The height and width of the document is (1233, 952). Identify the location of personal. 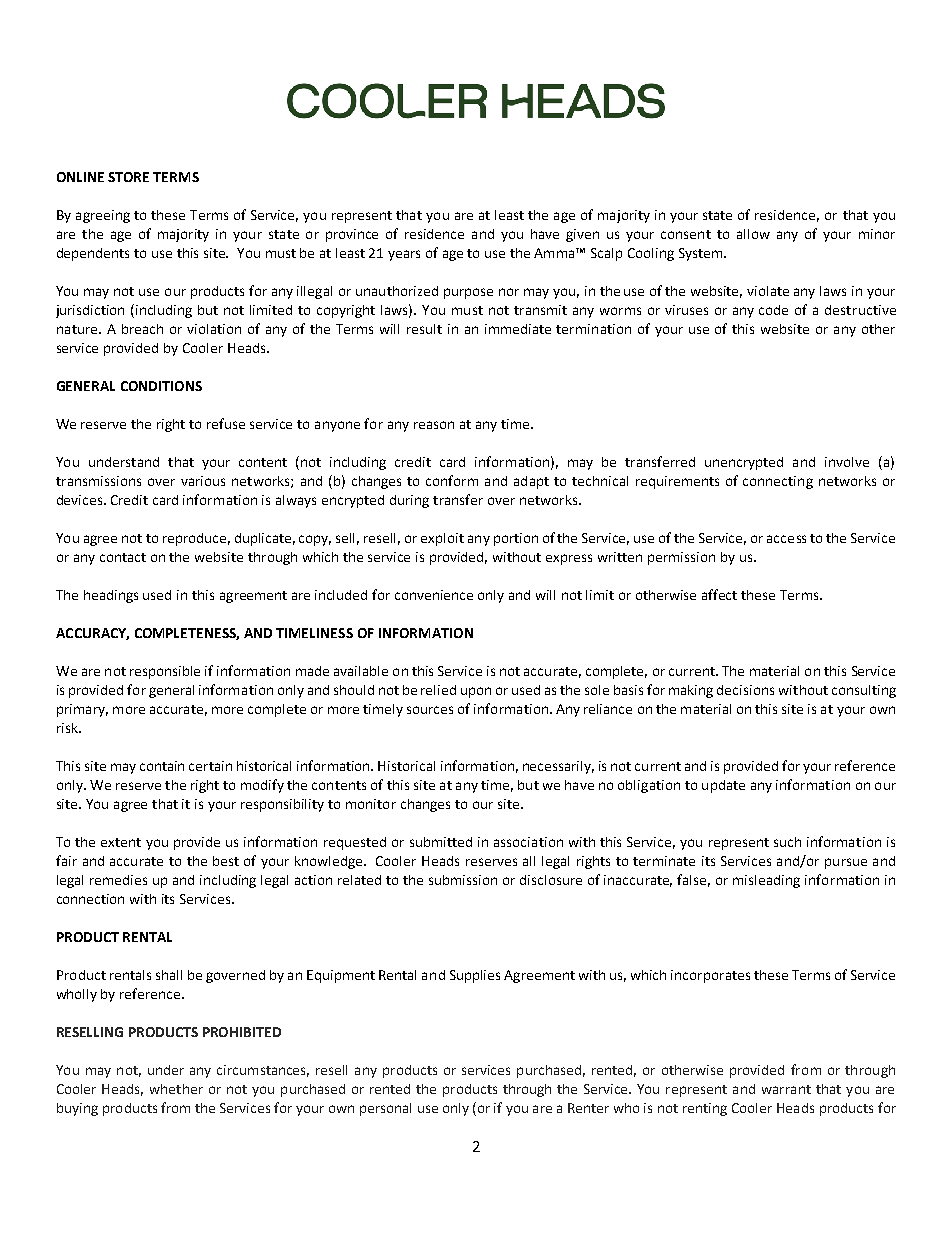
(385, 1109).
